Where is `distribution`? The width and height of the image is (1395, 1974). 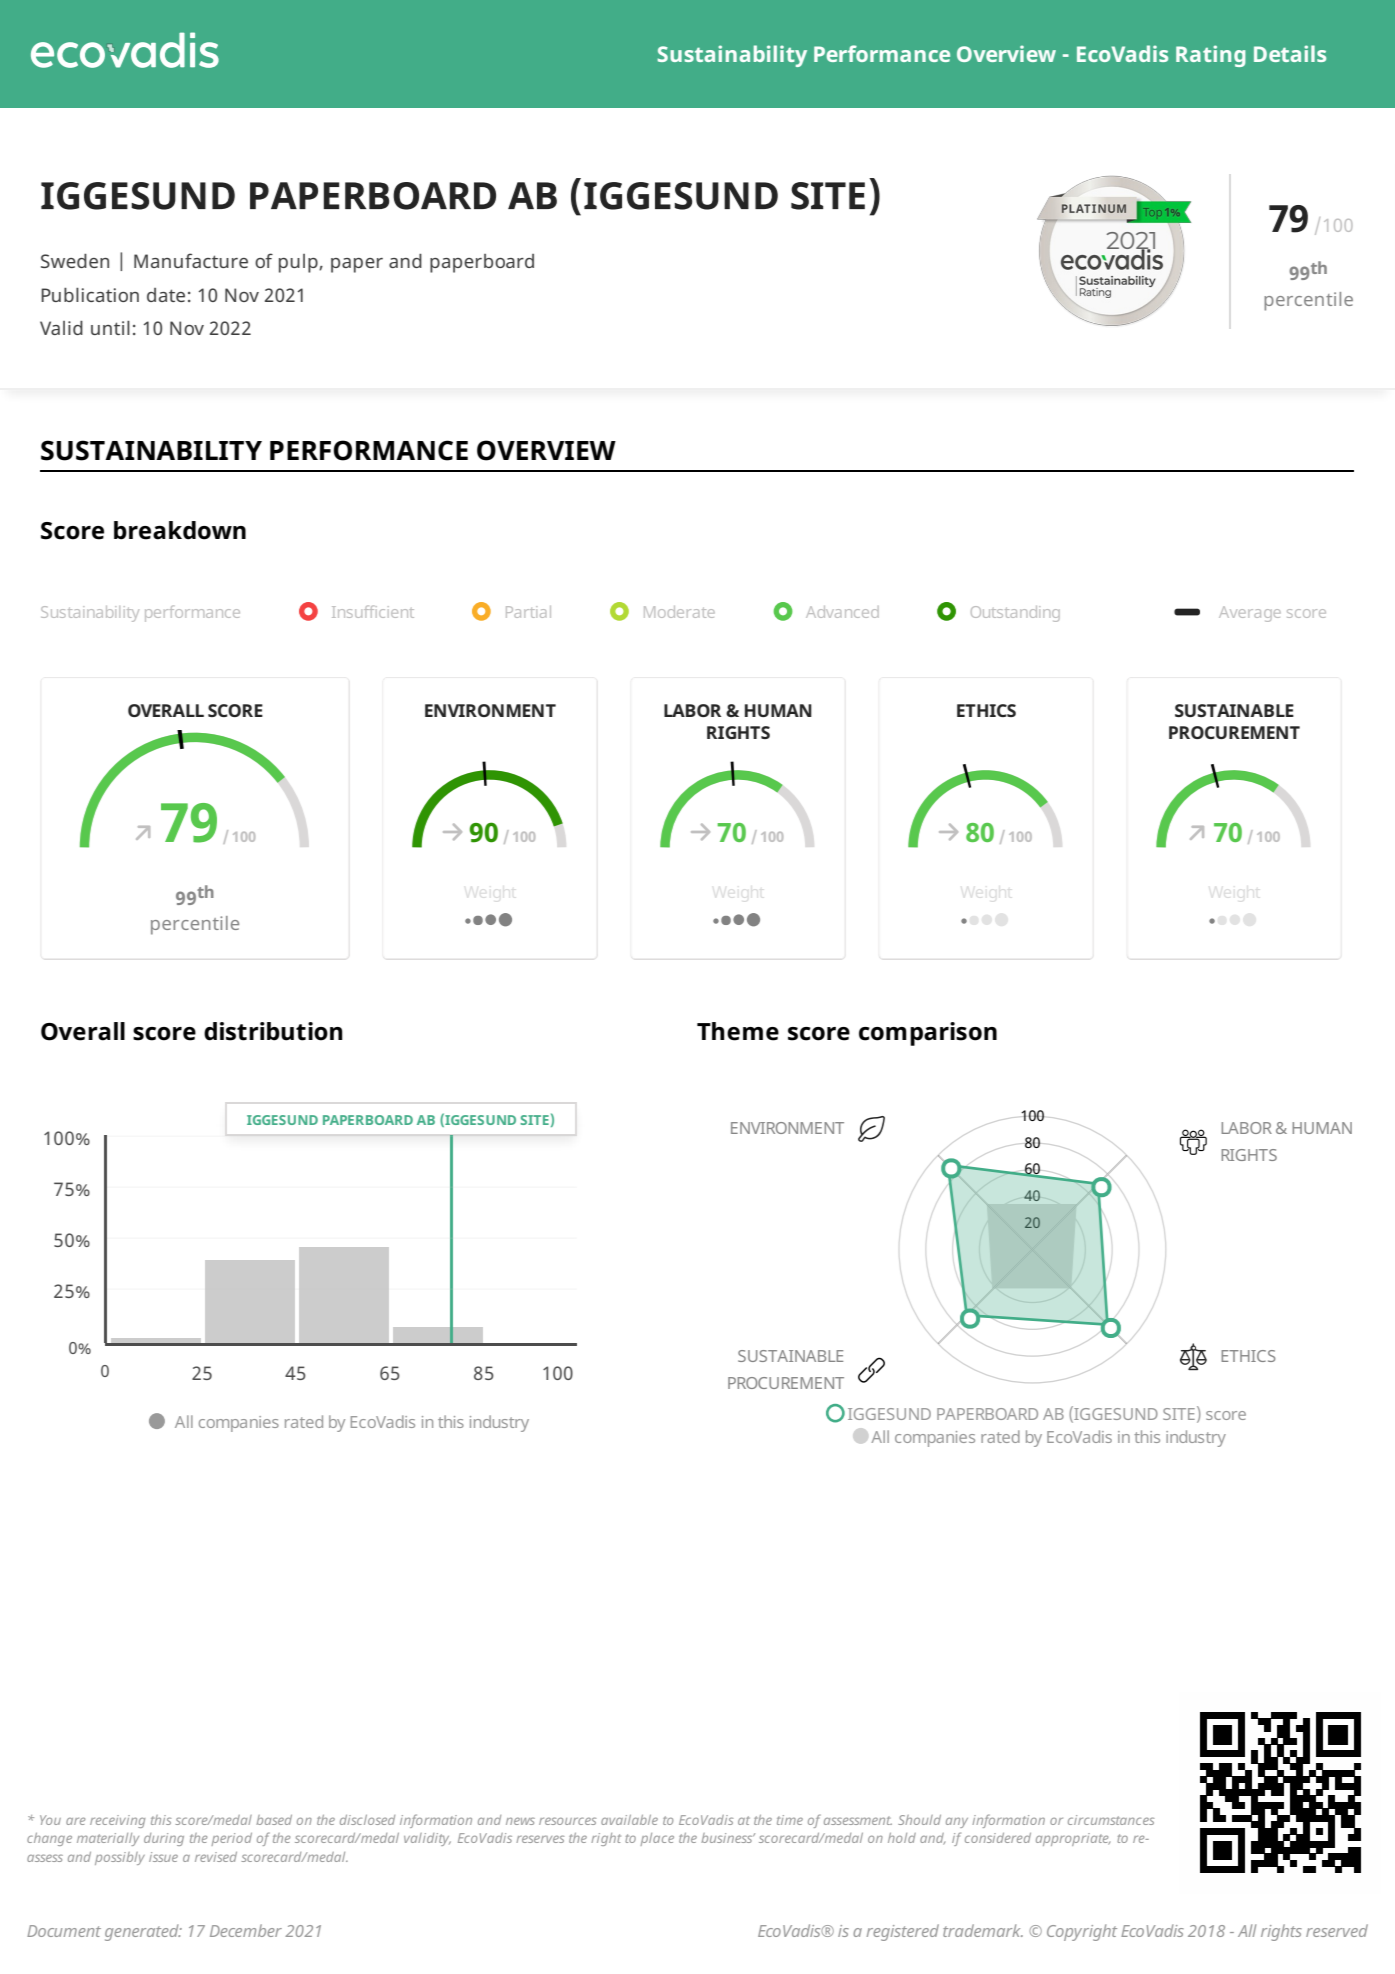
distribution is located at coordinates (273, 1031).
